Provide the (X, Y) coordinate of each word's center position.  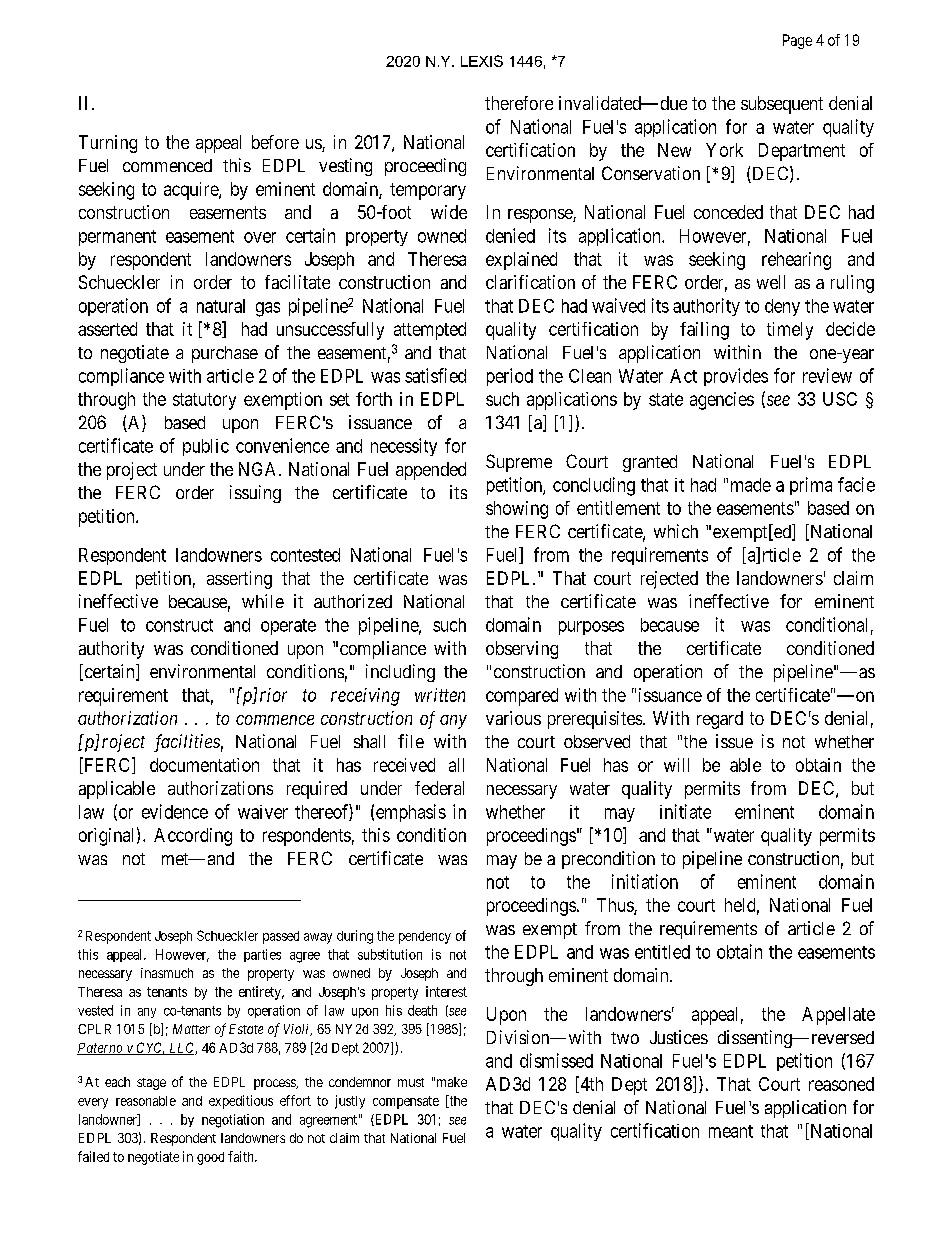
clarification (530, 282)
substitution (390, 954)
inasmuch (167, 973)
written (440, 695)
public (206, 447)
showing (517, 510)
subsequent (782, 105)
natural (221, 306)
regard (720, 720)
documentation (204, 765)
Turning (108, 144)
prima (811, 486)
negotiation (233, 1121)
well (771, 282)
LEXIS (482, 61)
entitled (662, 952)
